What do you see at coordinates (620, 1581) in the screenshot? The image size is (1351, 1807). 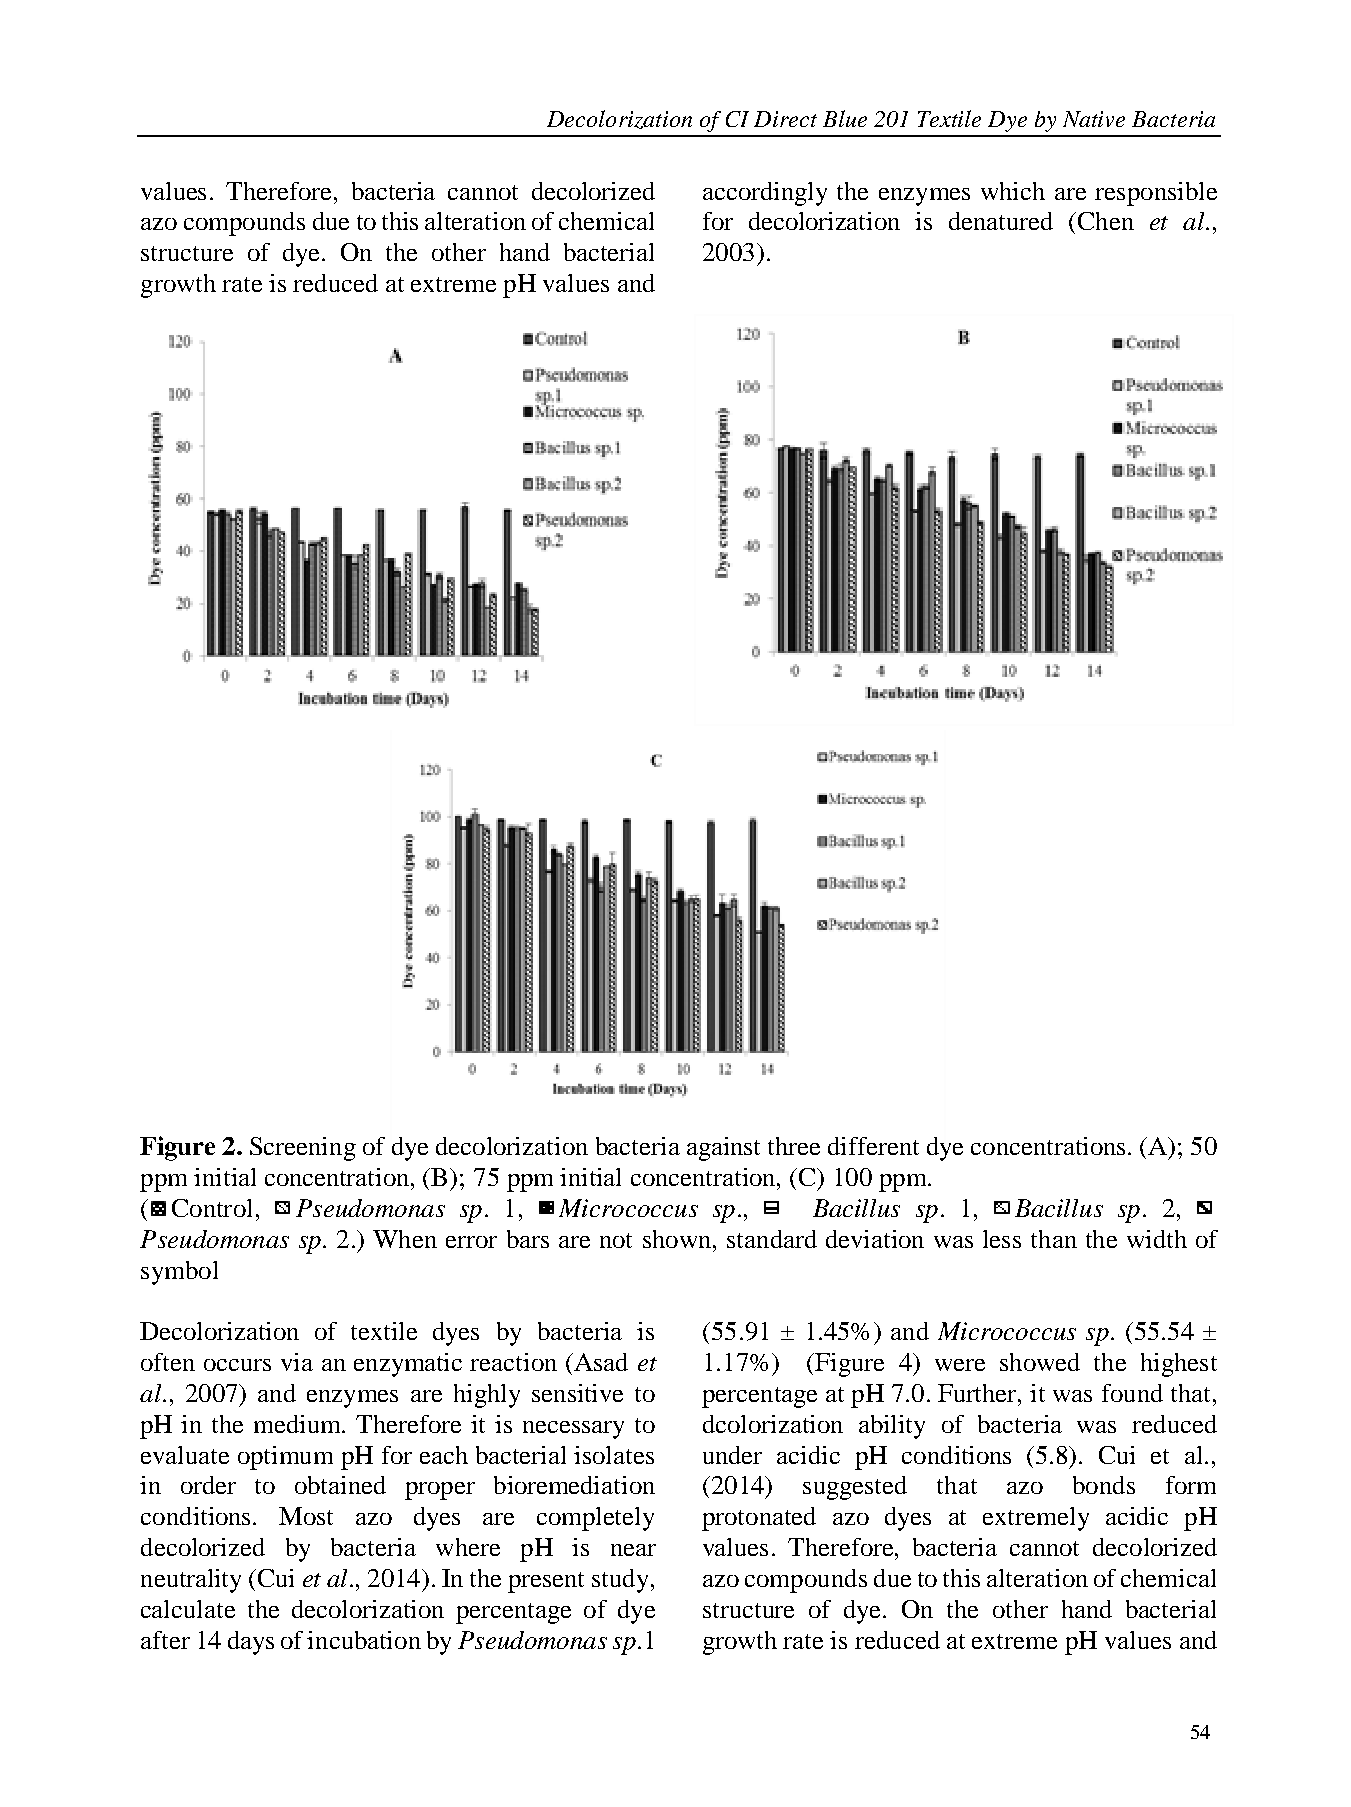 I see `study` at bounding box center [620, 1581].
